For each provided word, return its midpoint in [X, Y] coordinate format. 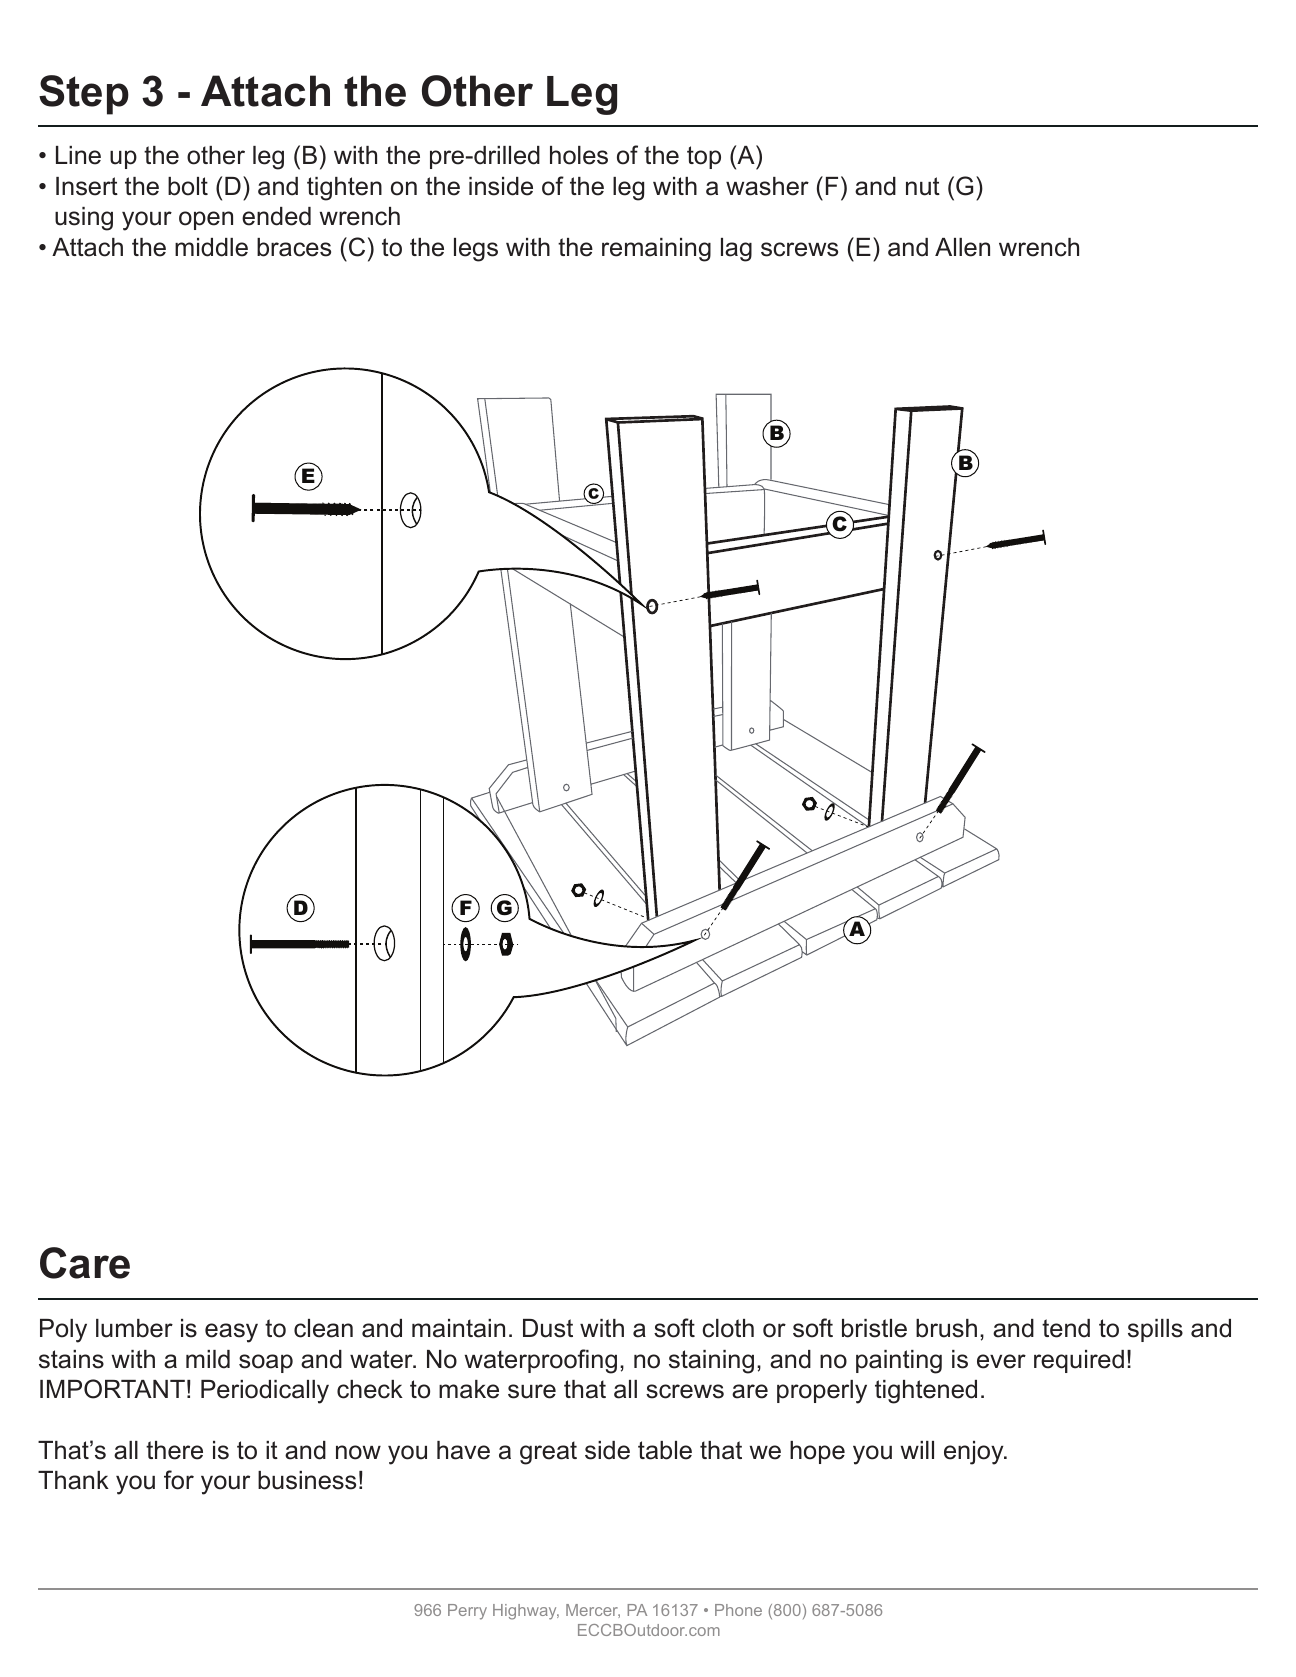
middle [211, 247]
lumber [134, 1328]
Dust [548, 1328]
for [179, 1480]
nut [923, 186]
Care [85, 1263]
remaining [656, 250]
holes [579, 155]
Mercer [593, 1611]
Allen [962, 247]
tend [1066, 1328]
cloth [728, 1328]
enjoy [975, 1453]
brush [946, 1328]
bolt [188, 186]
